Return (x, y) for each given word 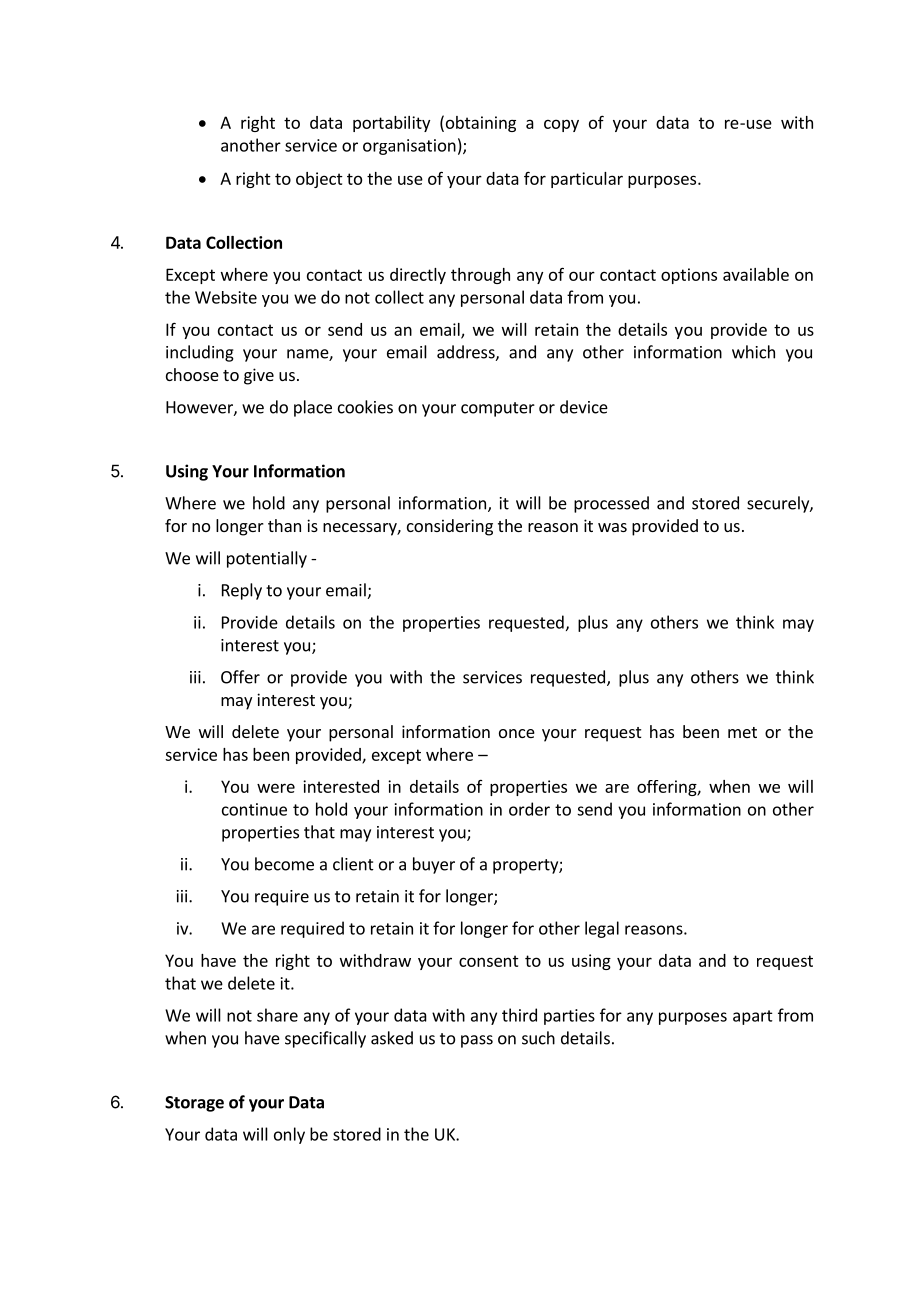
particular (587, 180)
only (289, 1135)
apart (753, 1017)
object (319, 180)
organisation (409, 147)
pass (477, 1041)
